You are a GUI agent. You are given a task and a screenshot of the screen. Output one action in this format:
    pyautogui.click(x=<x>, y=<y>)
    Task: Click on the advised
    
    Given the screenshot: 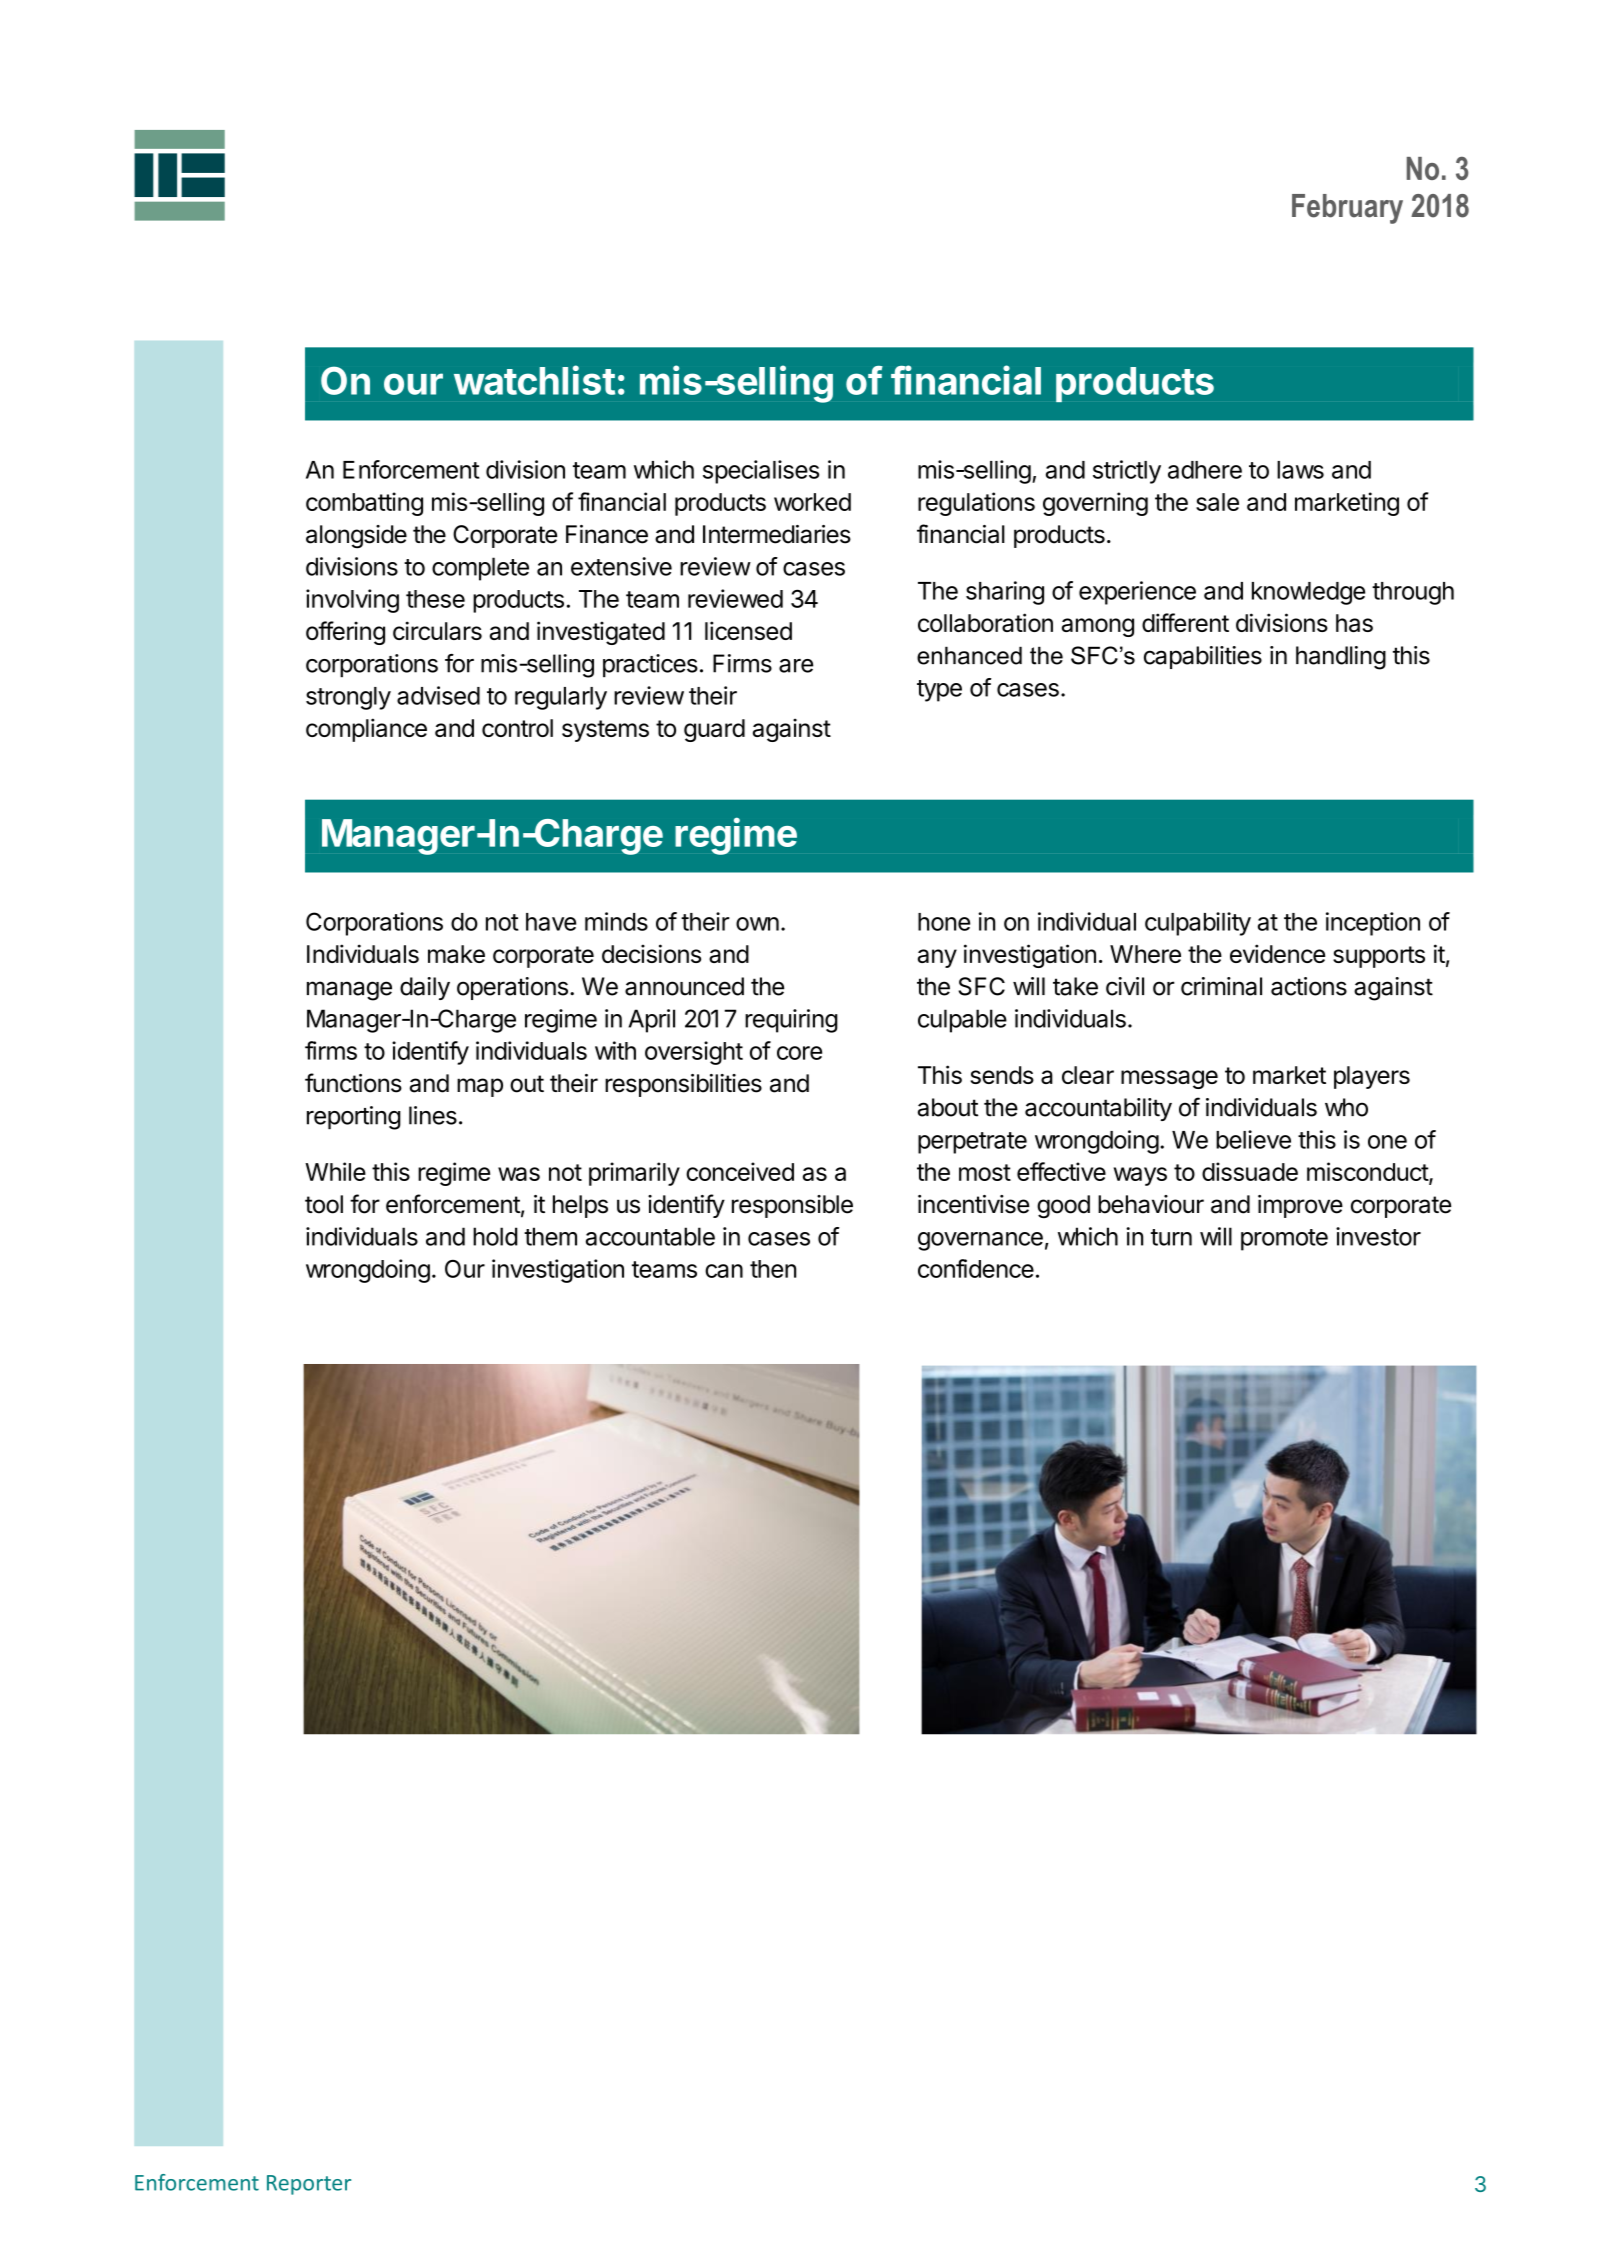 What is the action you would take?
    pyautogui.click(x=438, y=695)
